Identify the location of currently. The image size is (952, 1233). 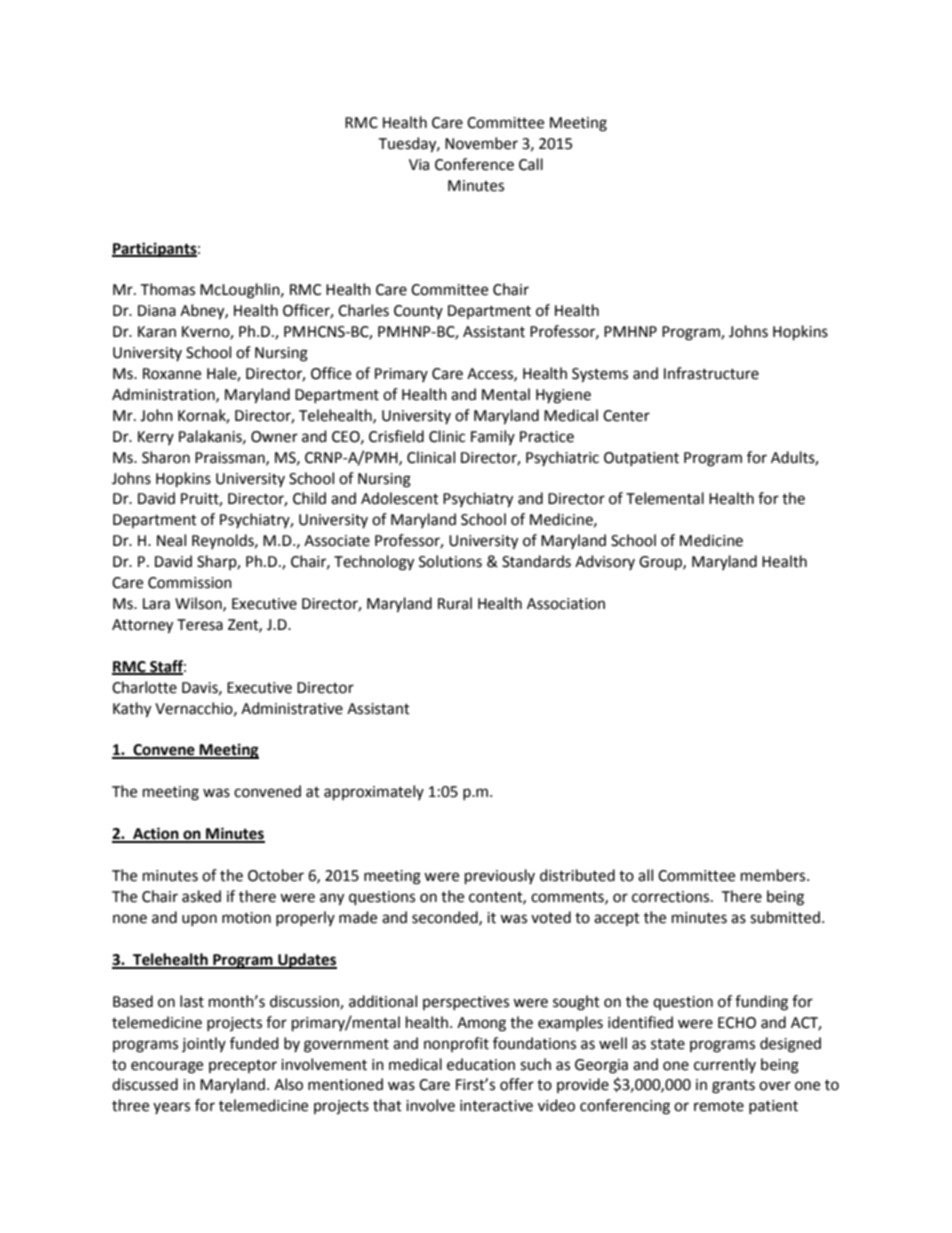
(725, 1065).
